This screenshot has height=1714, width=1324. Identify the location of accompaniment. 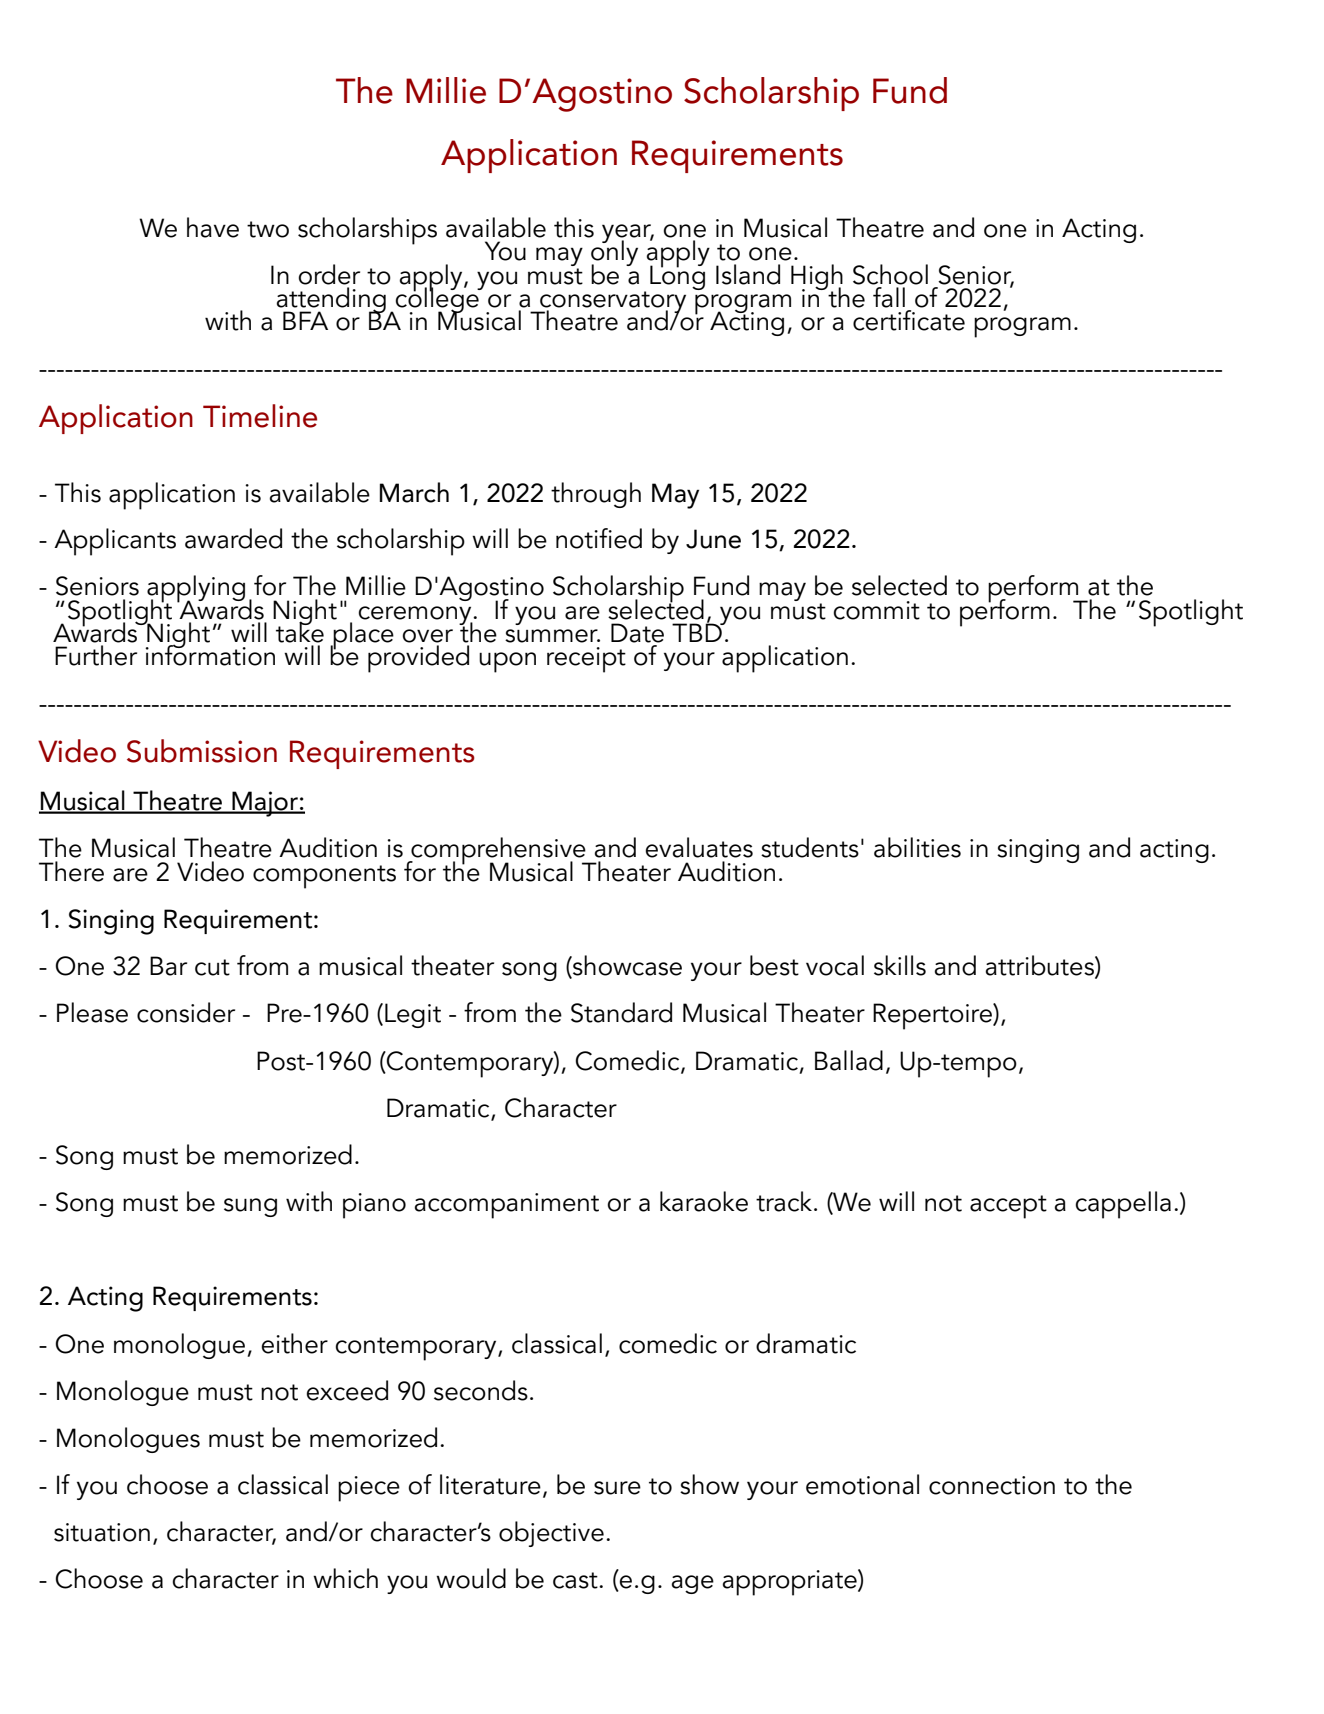
(507, 1206).
